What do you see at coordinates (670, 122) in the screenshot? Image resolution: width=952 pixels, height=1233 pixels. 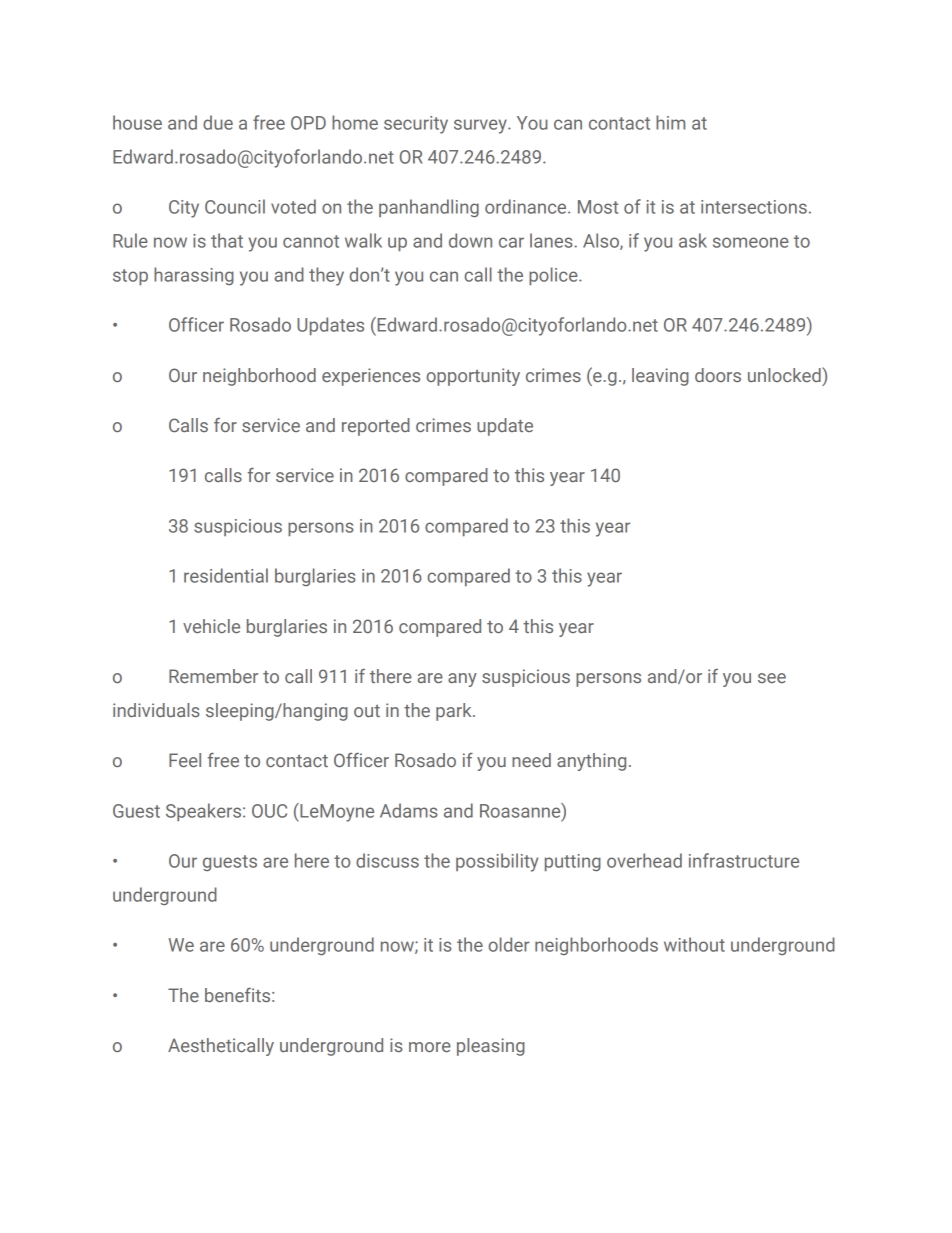 I see `him` at bounding box center [670, 122].
